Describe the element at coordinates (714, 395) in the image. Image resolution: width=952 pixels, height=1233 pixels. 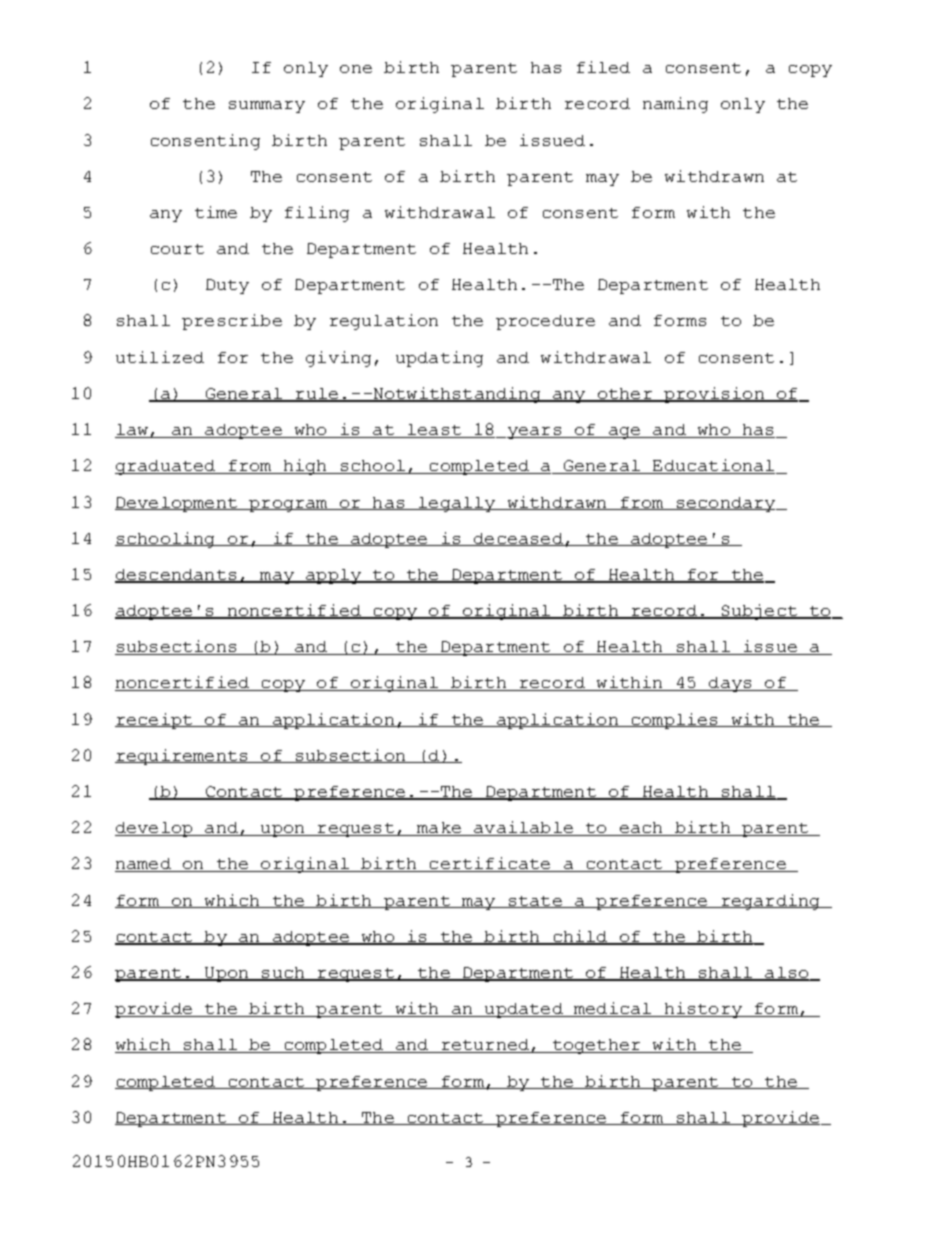
I see `provision` at that location.
